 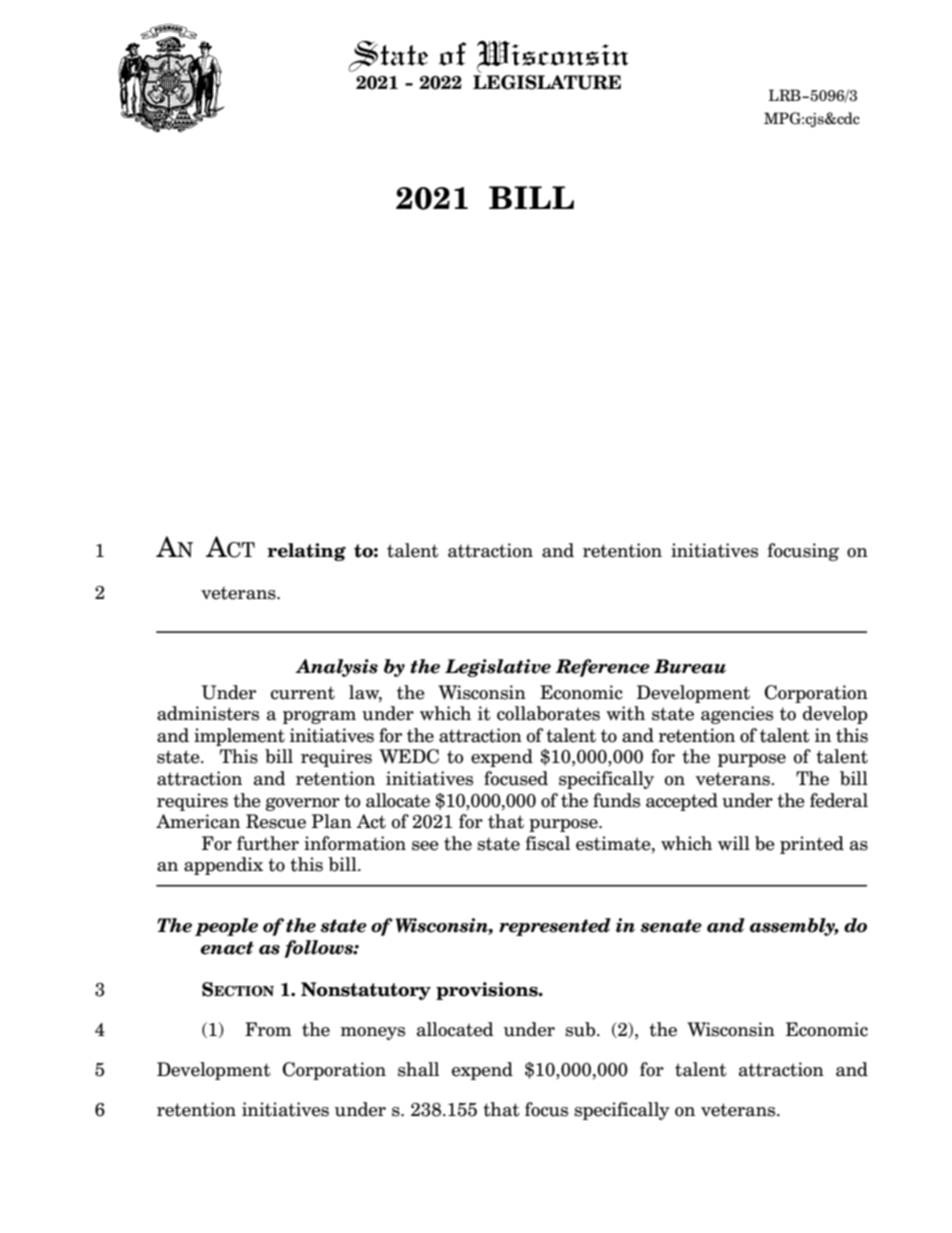 I want to click on collaborates, so click(x=548, y=713).
